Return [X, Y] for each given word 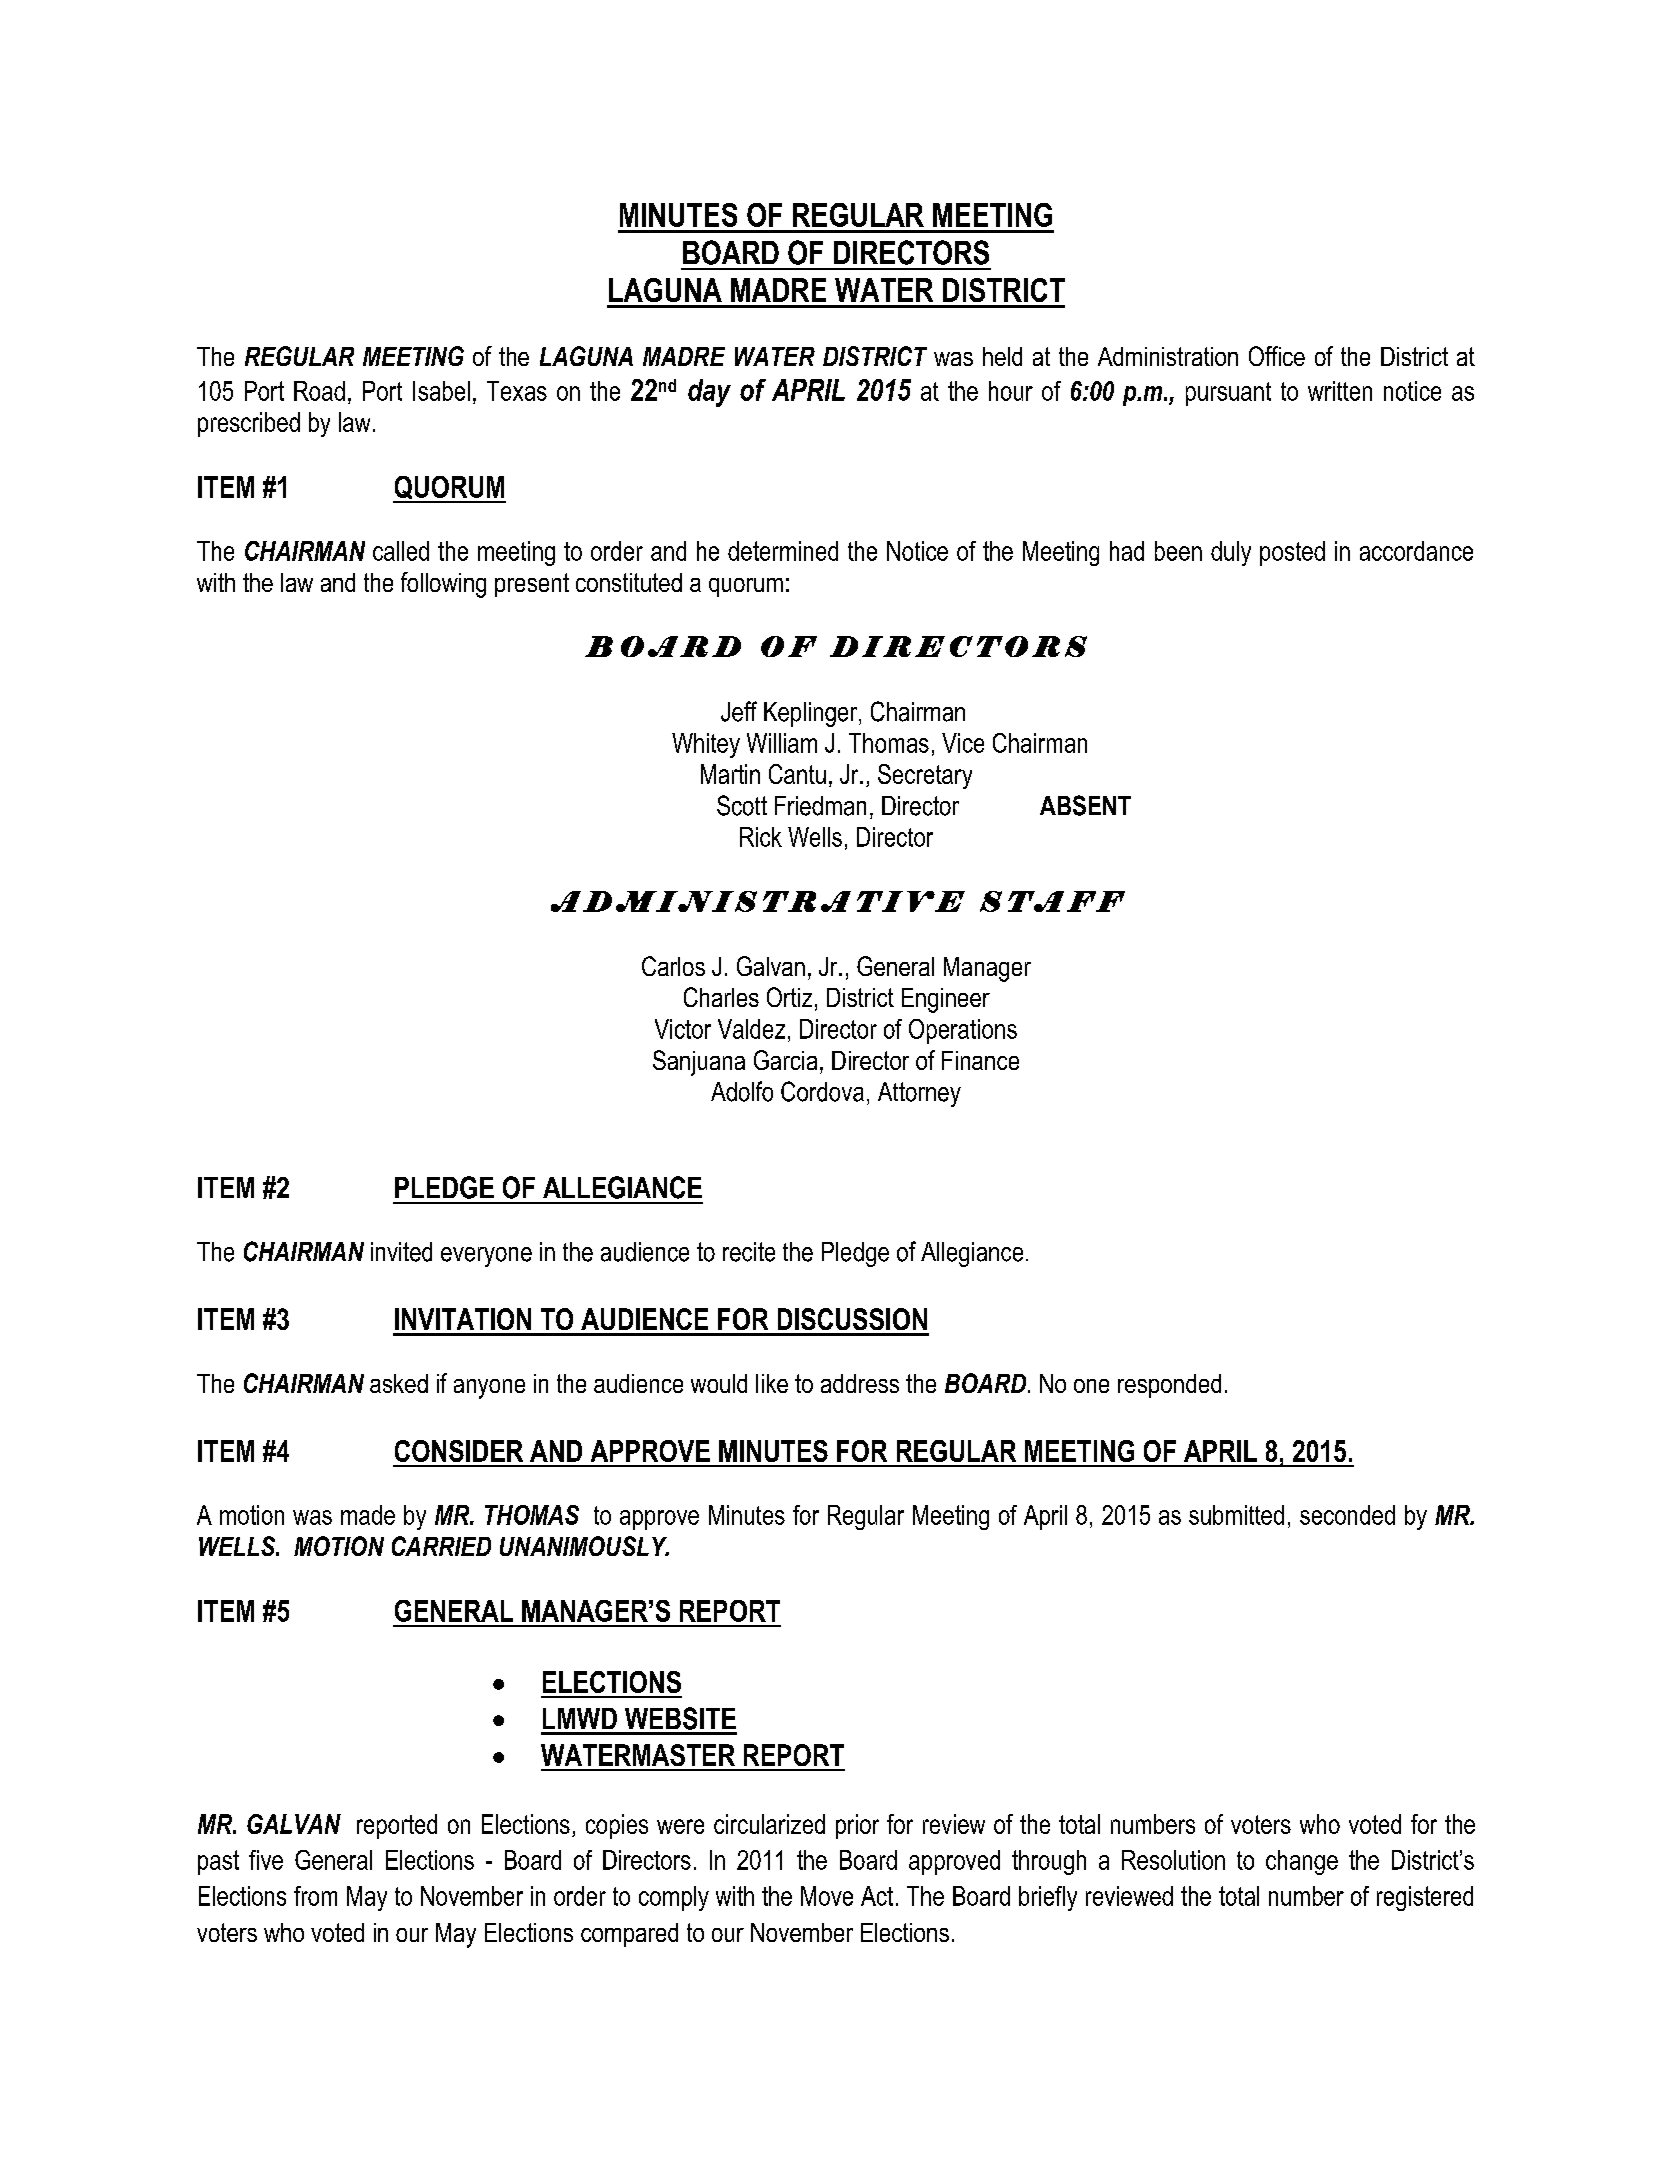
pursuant [1228, 394]
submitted [1236, 1515]
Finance [980, 1060]
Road [319, 391]
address [860, 1383]
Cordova [822, 1091]
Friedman [820, 806]
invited [401, 1252]
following [443, 585]
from [315, 1896]
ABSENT [1085, 805]
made [368, 1515]
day [709, 393]
